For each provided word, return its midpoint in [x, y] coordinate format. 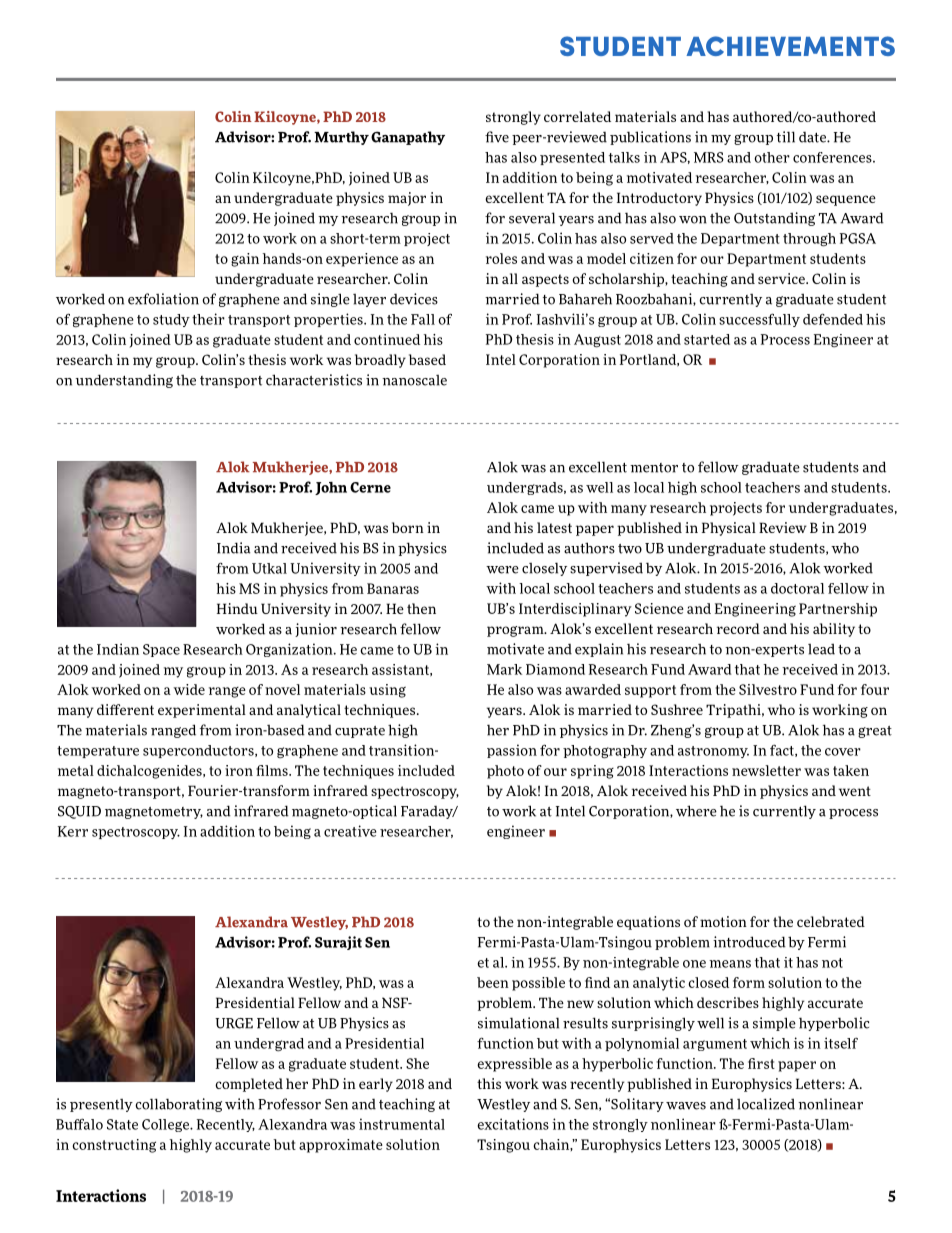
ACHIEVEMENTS [790, 46]
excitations [513, 1124]
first [761, 1063]
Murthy [341, 138]
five [497, 137]
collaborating [178, 1105]
